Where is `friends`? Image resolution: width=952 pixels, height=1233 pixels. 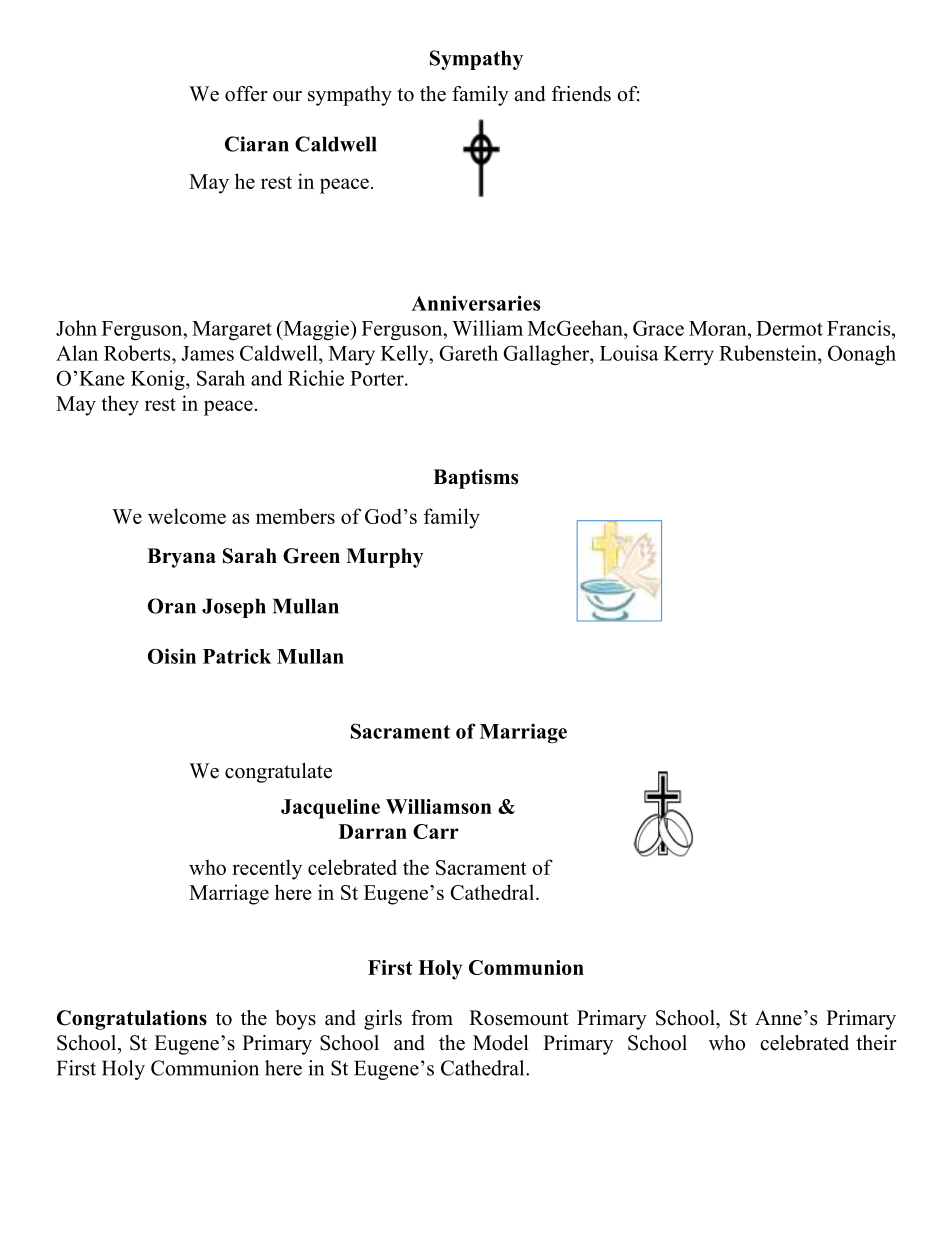
friends is located at coordinates (581, 94).
